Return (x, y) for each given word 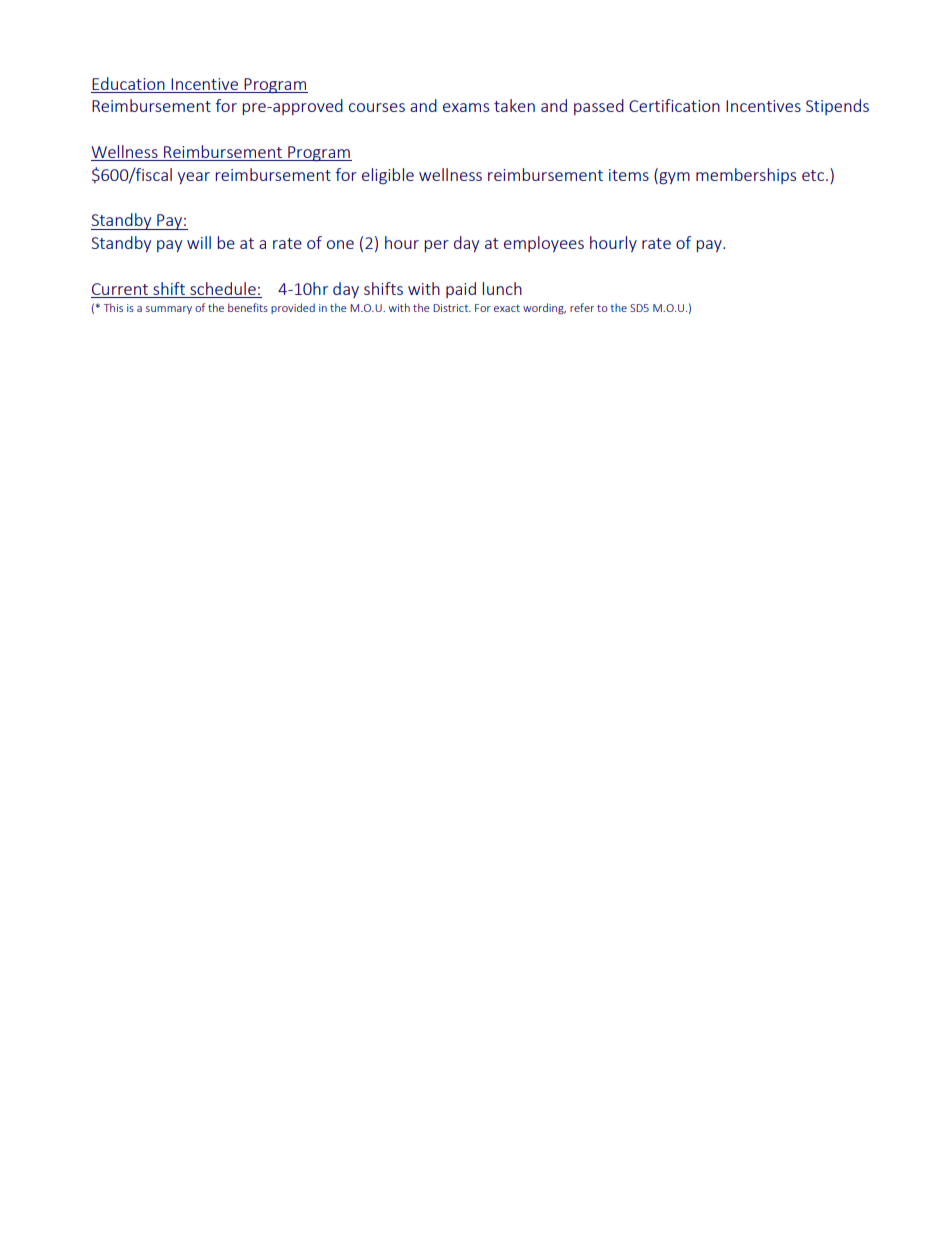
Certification (674, 105)
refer (582, 307)
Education (128, 83)
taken (514, 105)
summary (169, 310)
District (451, 308)
